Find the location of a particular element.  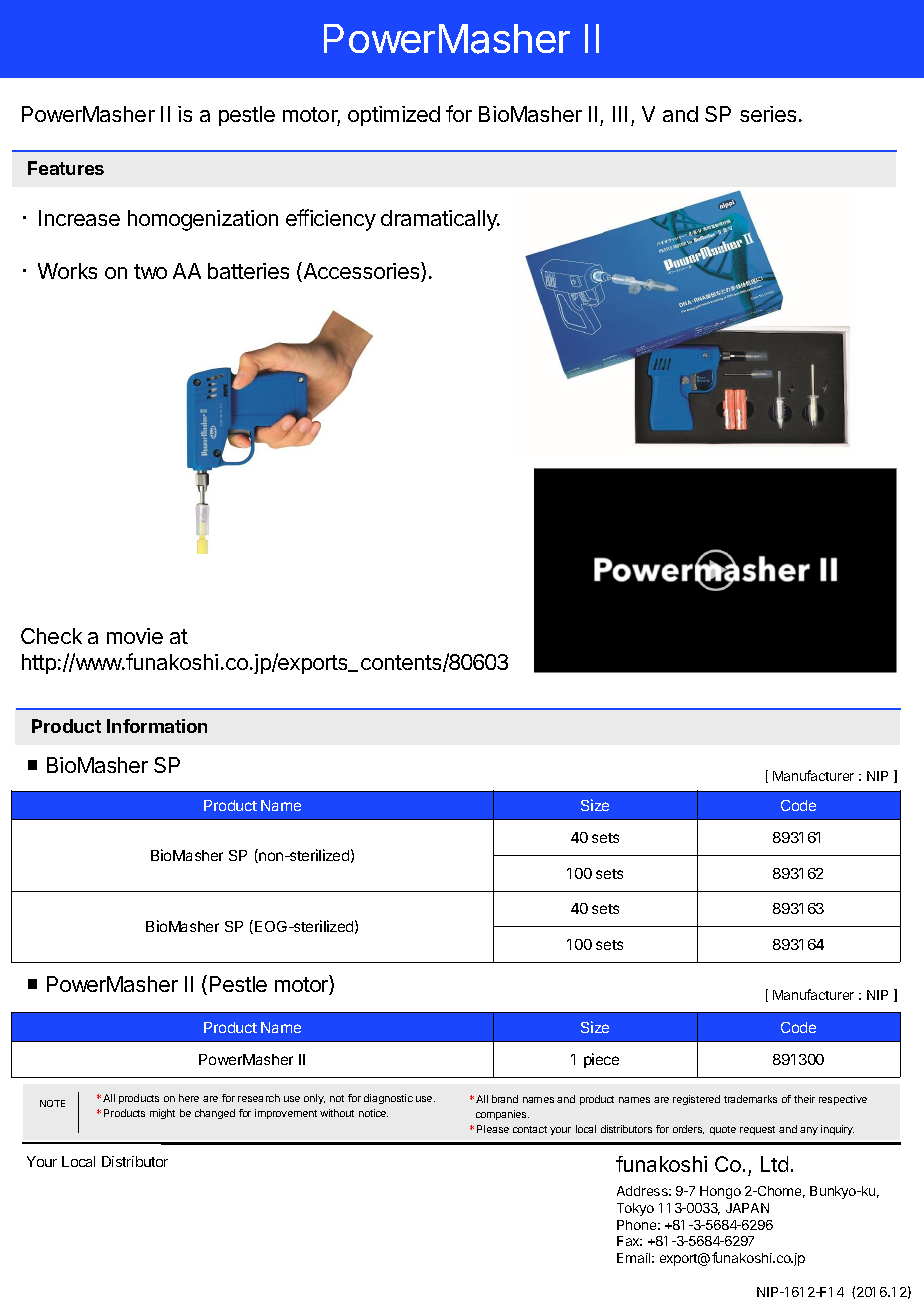

Features is located at coordinates (66, 168).
